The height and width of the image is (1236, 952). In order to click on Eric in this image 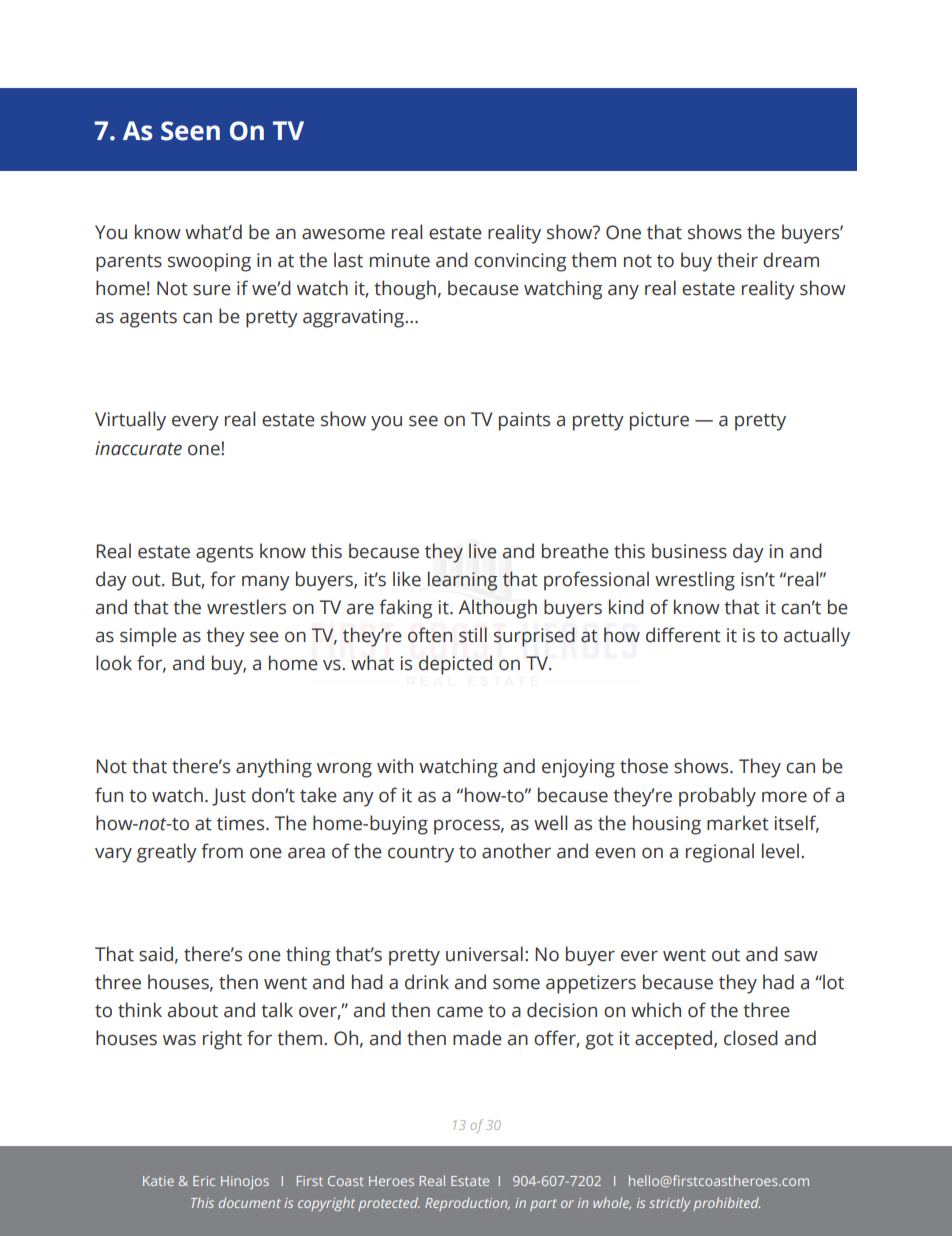, I will do `click(204, 1181)`.
